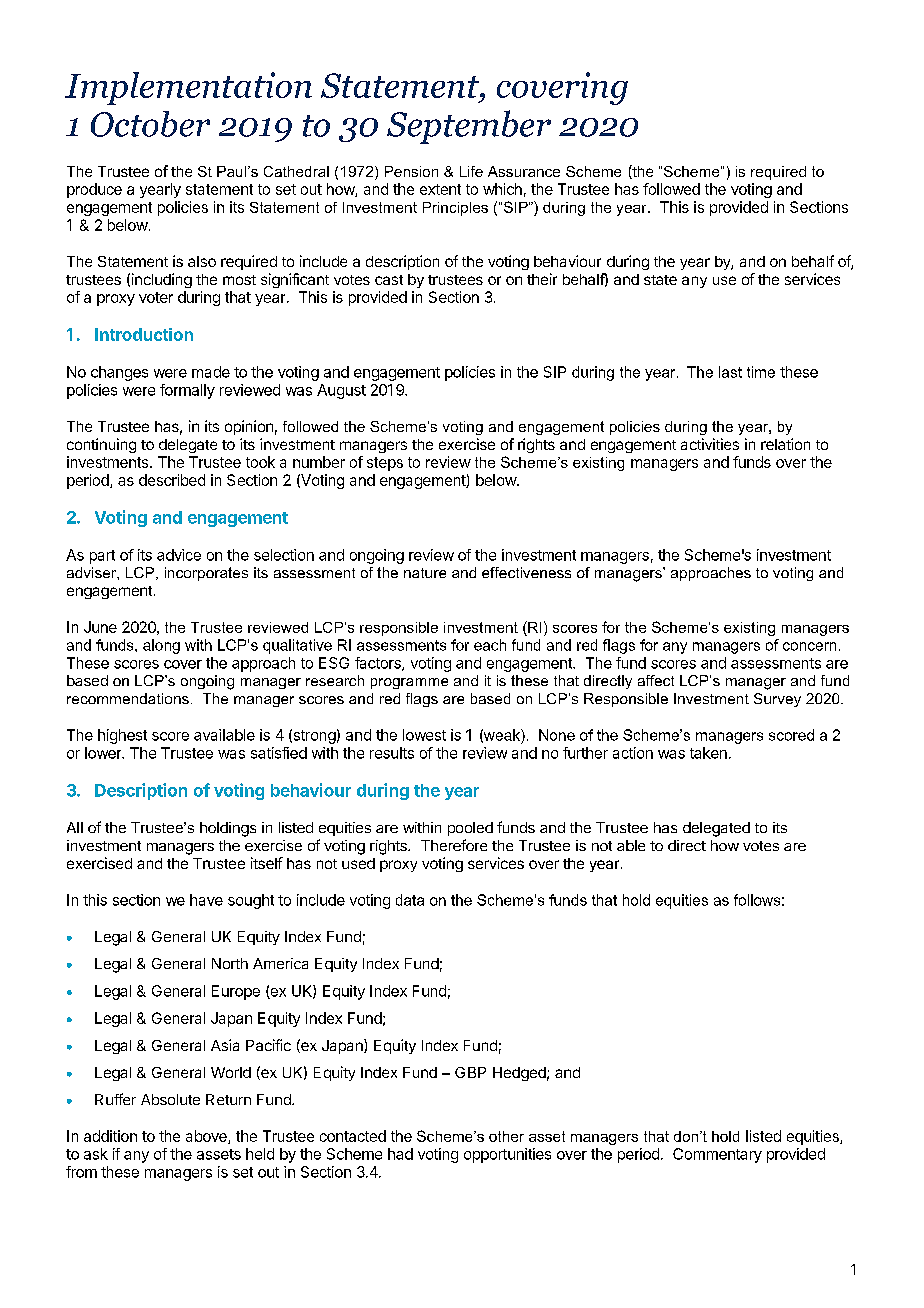 The height and width of the screenshot is (1308, 924). I want to click on had, so click(400, 1154).
